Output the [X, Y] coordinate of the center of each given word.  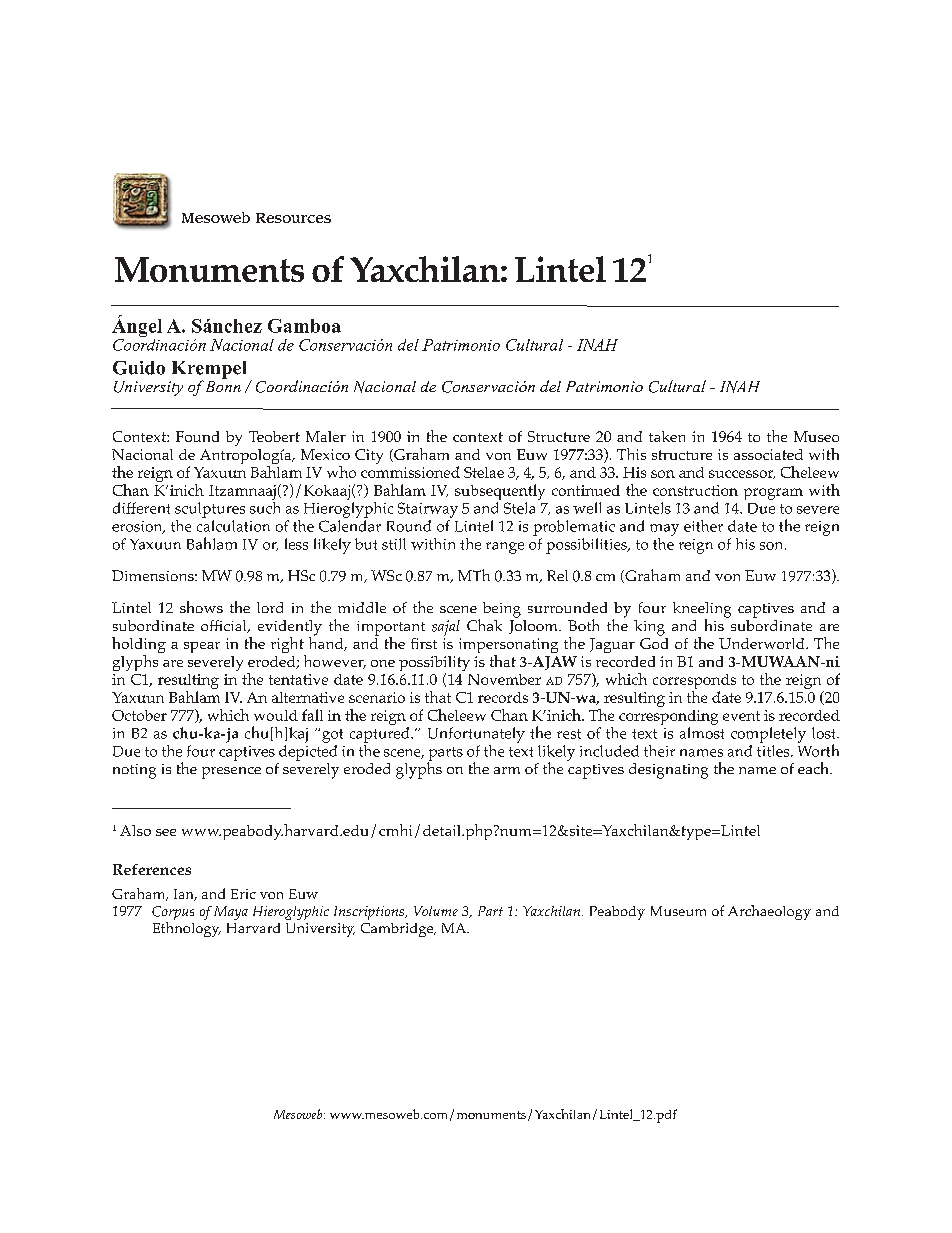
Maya [231, 913]
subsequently [500, 492]
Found [197, 436]
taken [667, 436]
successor [742, 474]
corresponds [694, 683]
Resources [293, 218]
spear [202, 647]
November [504, 679]
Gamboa [304, 326]
